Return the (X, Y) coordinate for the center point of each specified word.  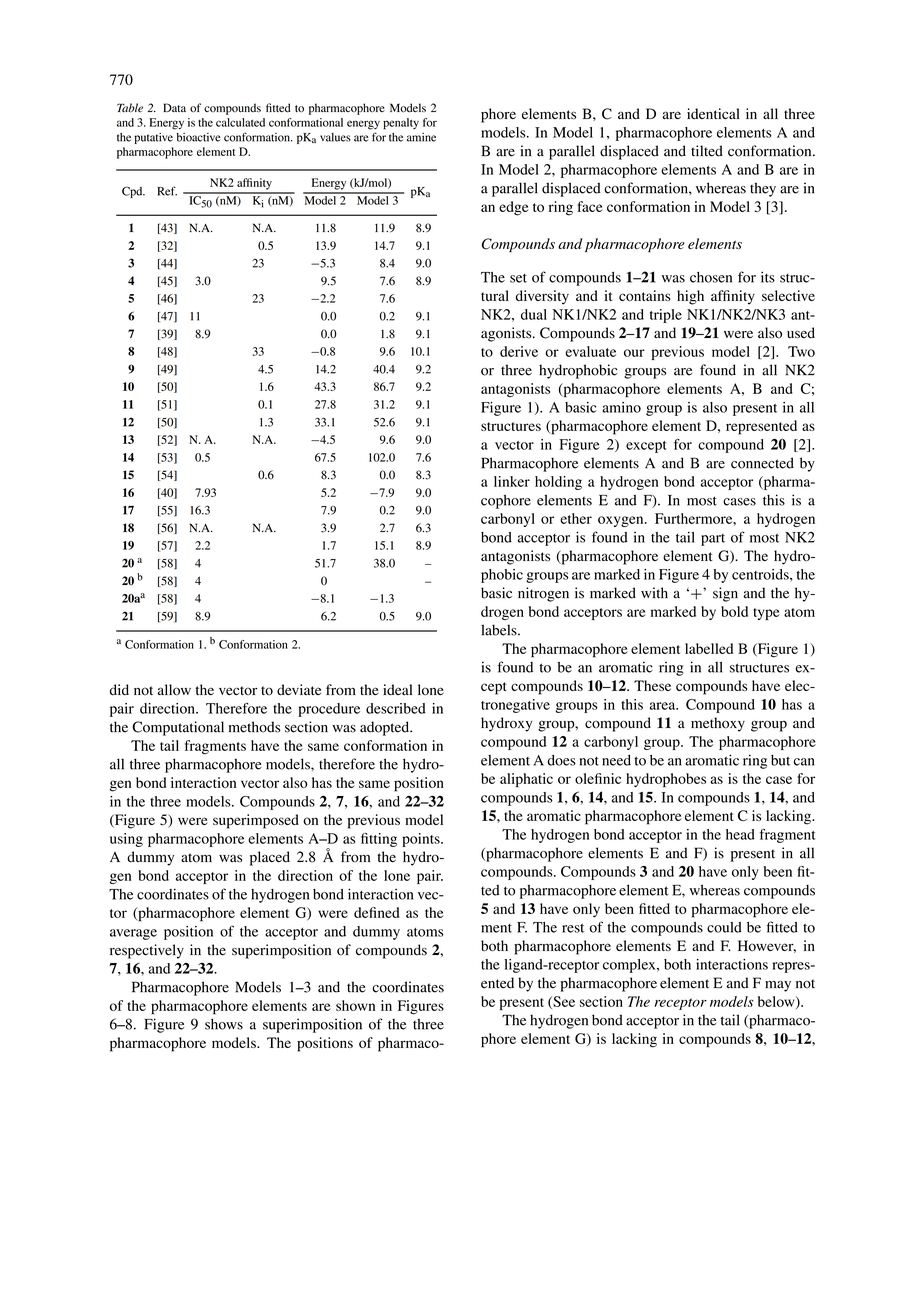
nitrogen (543, 594)
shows (224, 1024)
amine (421, 137)
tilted (707, 151)
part (713, 540)
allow (174, 690)
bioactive (198, 137)
